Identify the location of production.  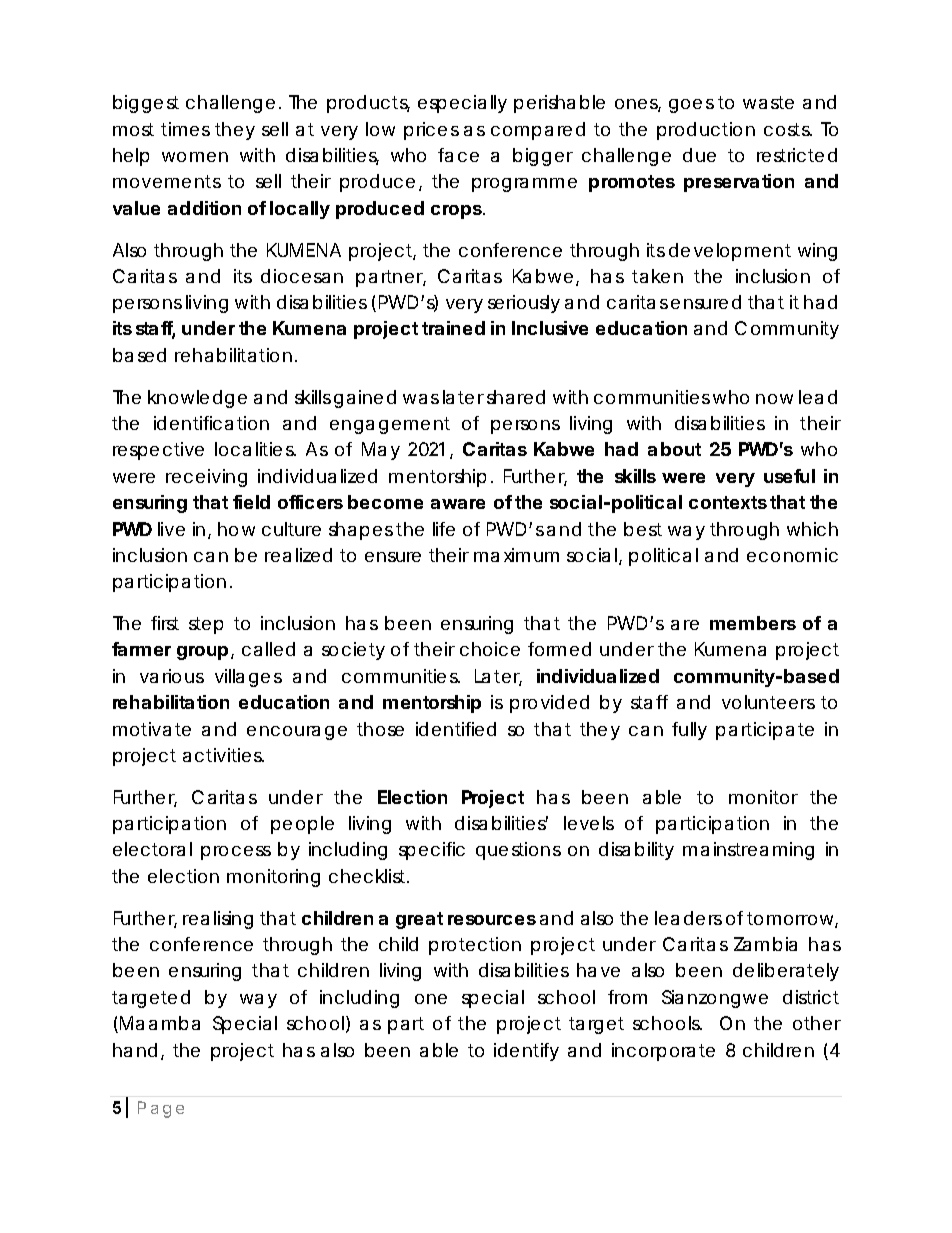
(706, 131).
